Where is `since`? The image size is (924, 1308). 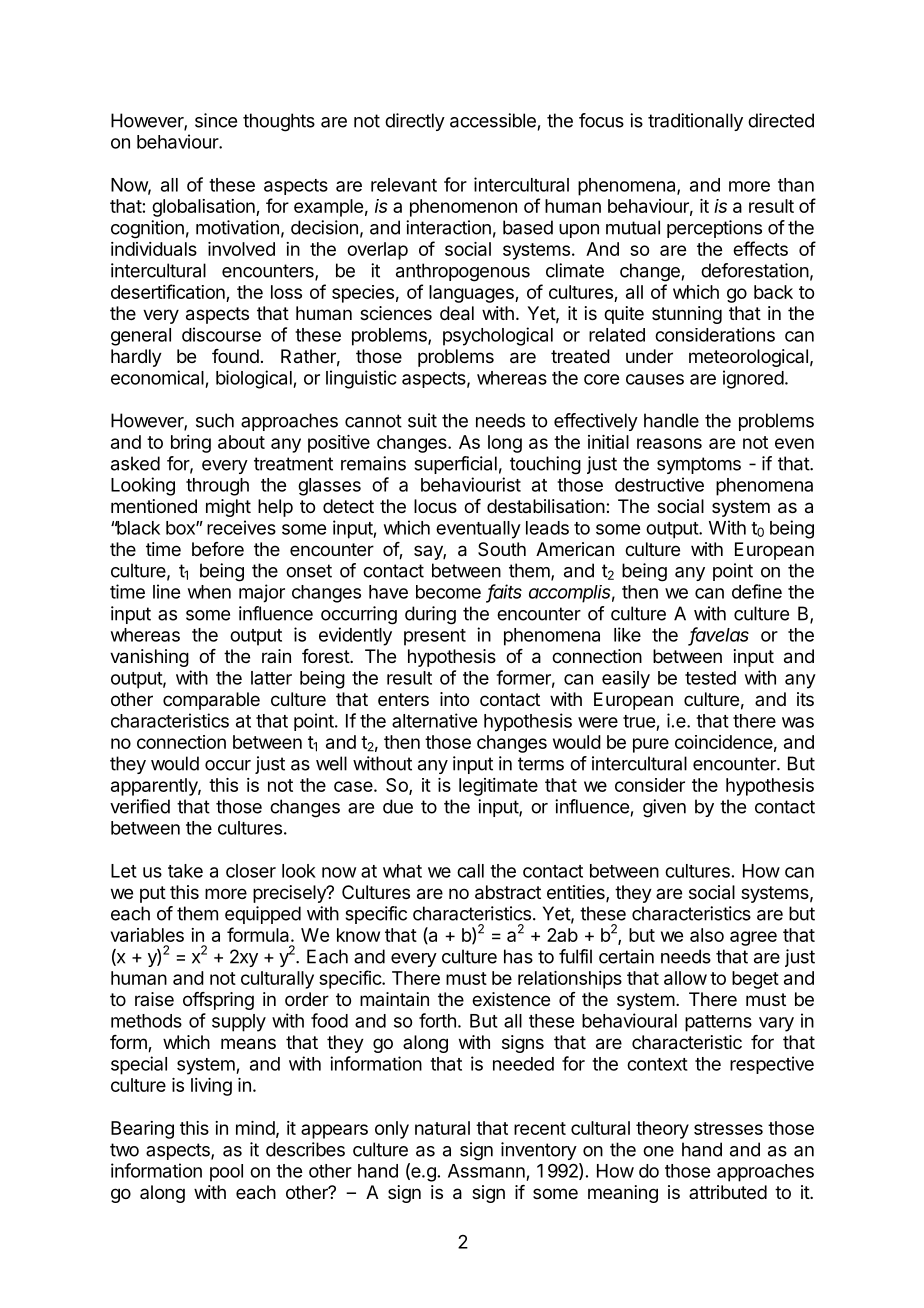 since is located at coordinates (216, 120).
